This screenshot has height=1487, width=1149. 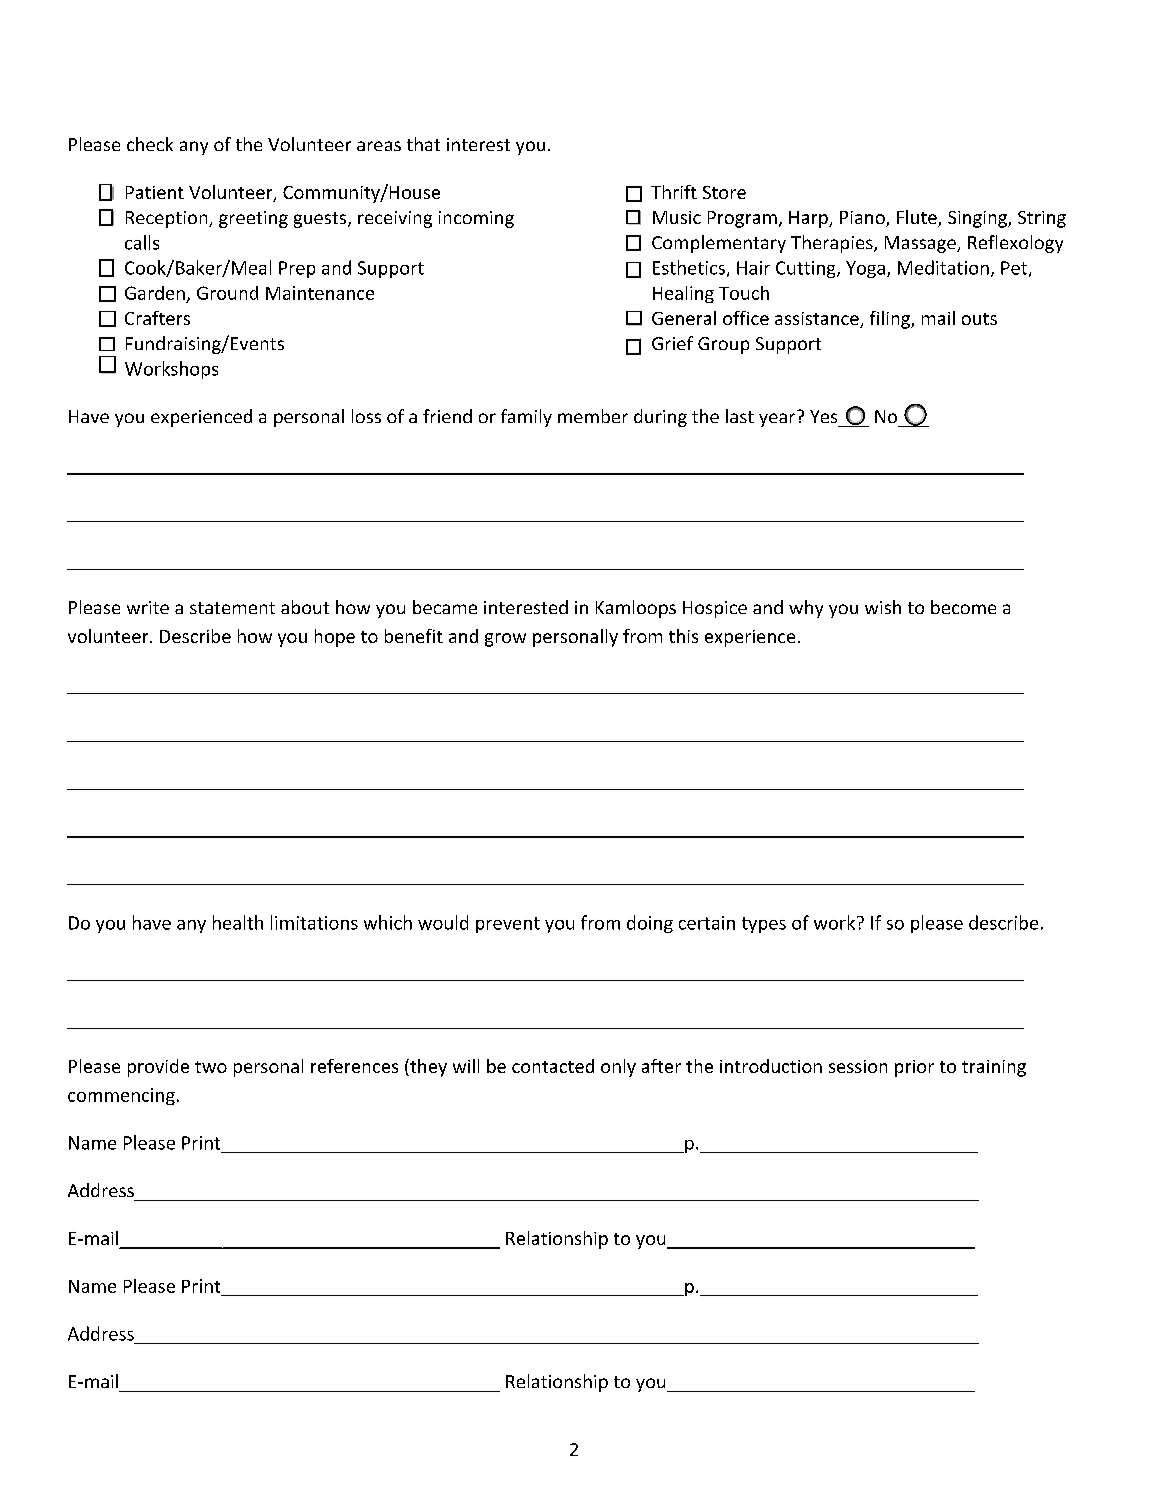 I want to click on Singing, so click(x=978, y=219).
